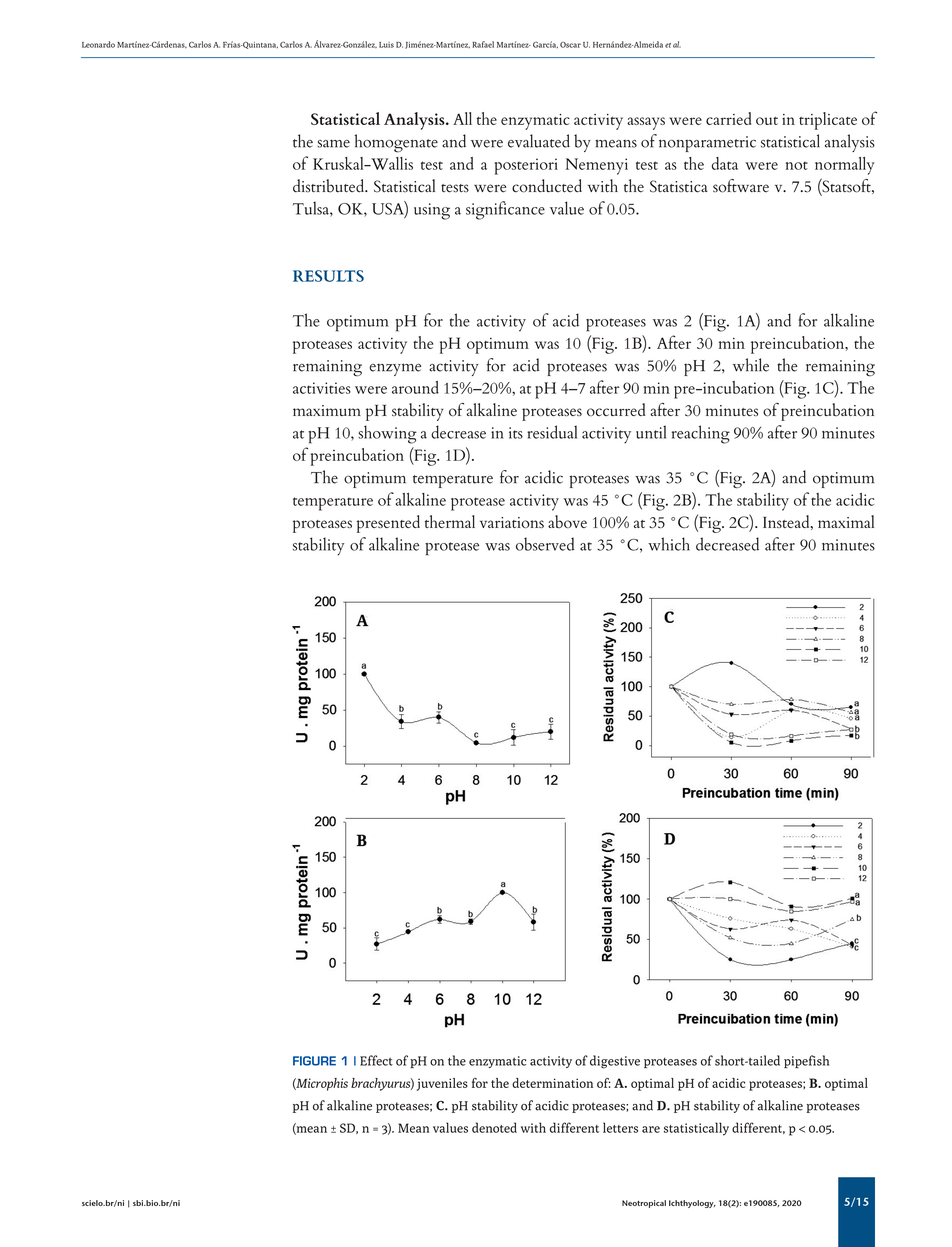  I want to click on Neotropical, so click(644, 1204).
